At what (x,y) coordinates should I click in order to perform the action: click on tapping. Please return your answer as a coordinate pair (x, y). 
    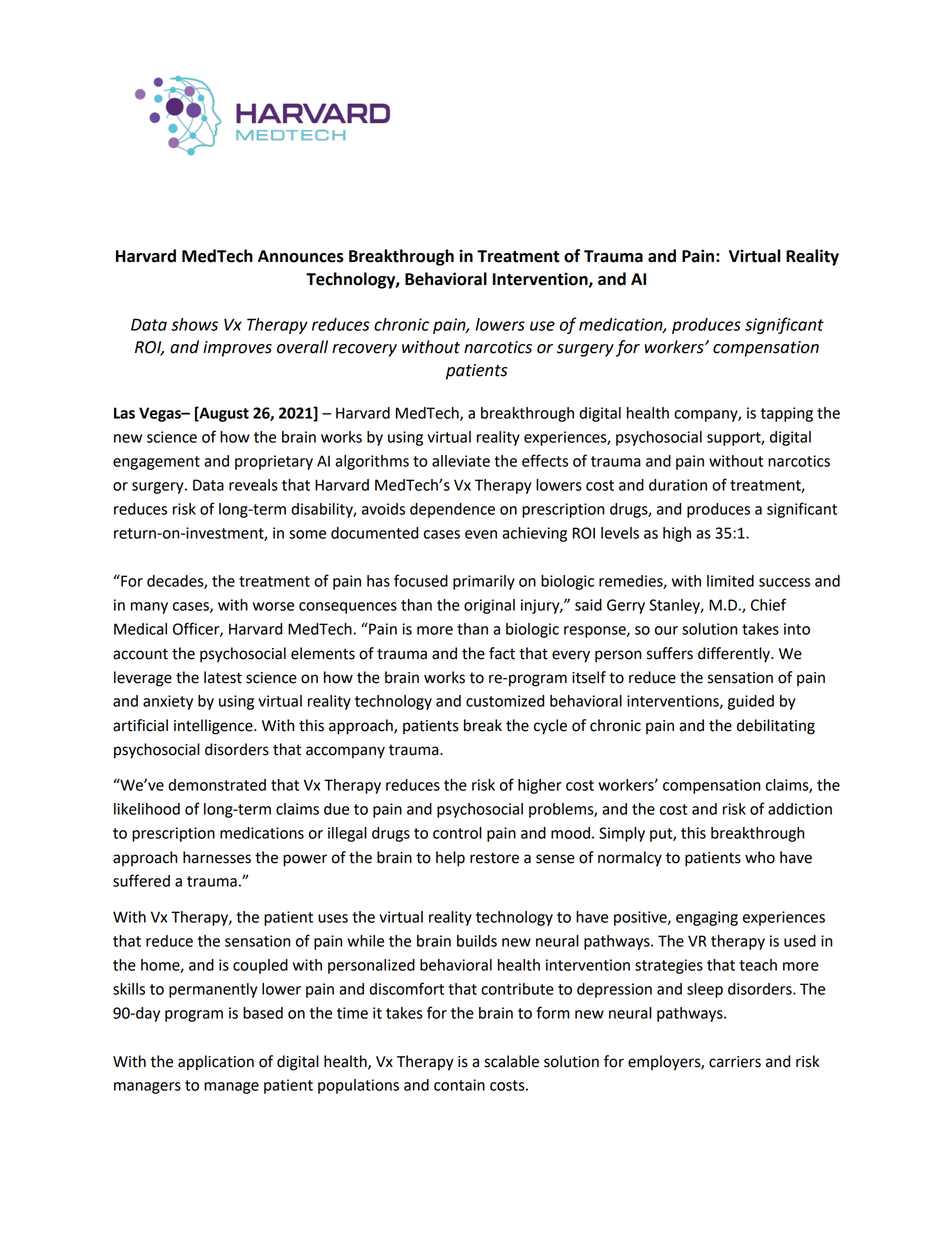
    Looking at the image, I should click on (787, 414).
